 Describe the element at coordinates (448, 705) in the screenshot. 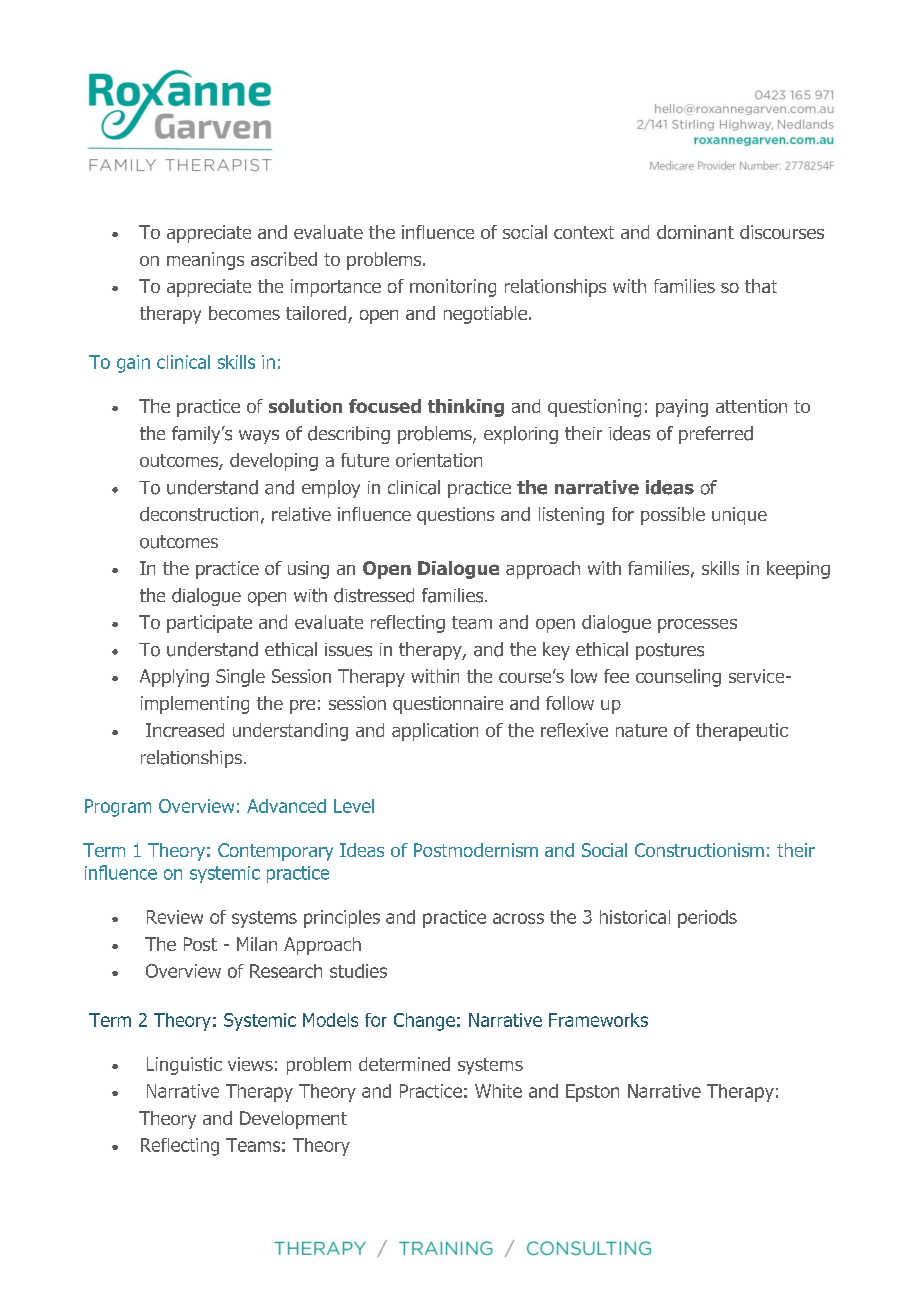

I see `questionnaire` at that location.
